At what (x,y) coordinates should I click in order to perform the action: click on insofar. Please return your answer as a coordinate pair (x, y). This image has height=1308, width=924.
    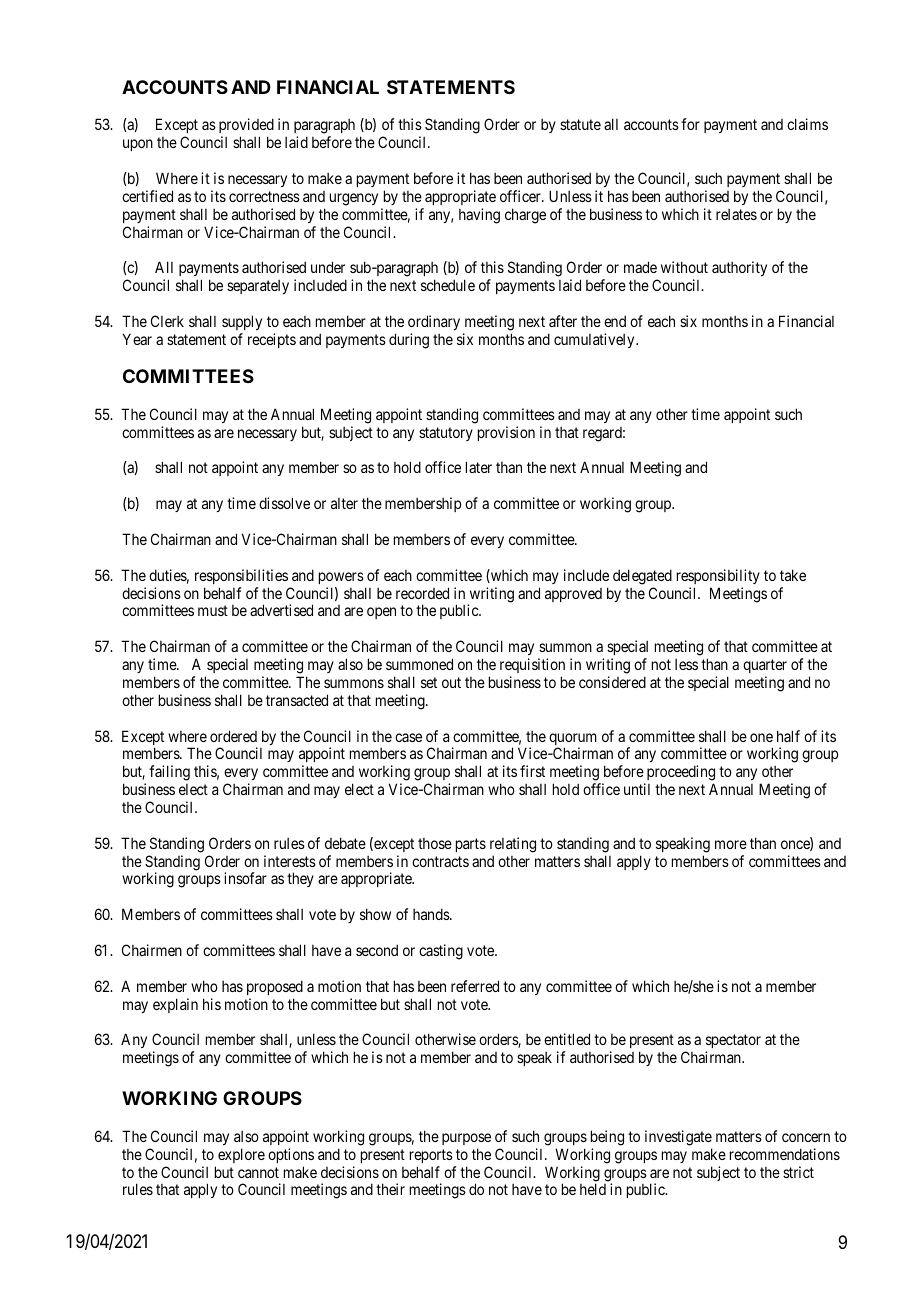
    Looking at the image, I should click on (245, 878).
